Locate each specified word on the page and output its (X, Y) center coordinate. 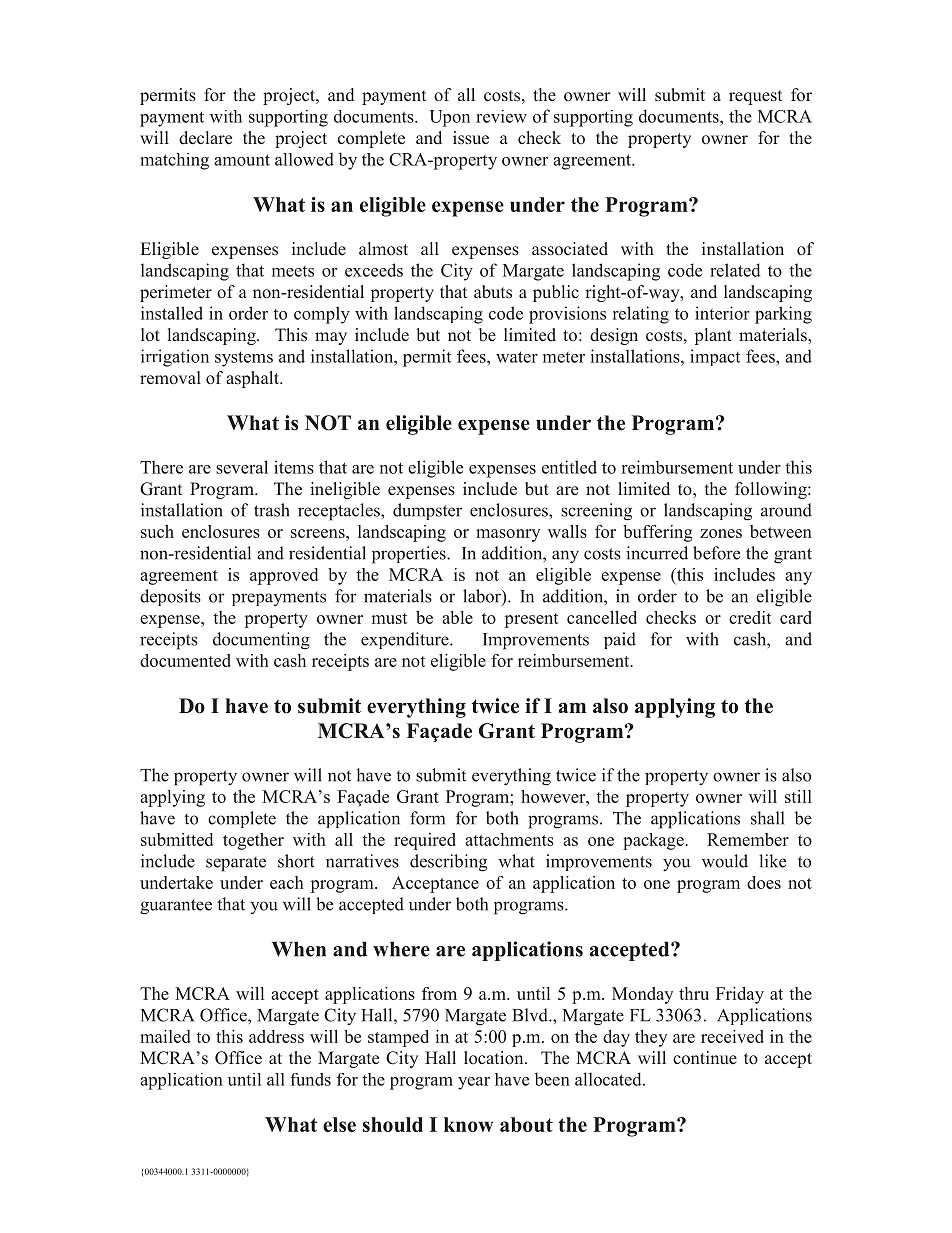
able (457, 617)
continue (705, 1057)
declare (205, 138)
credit (750, 617)
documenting (261, 641)
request (755, 97)
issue (471, 138)
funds (310, 1079)
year (474, 1083)
